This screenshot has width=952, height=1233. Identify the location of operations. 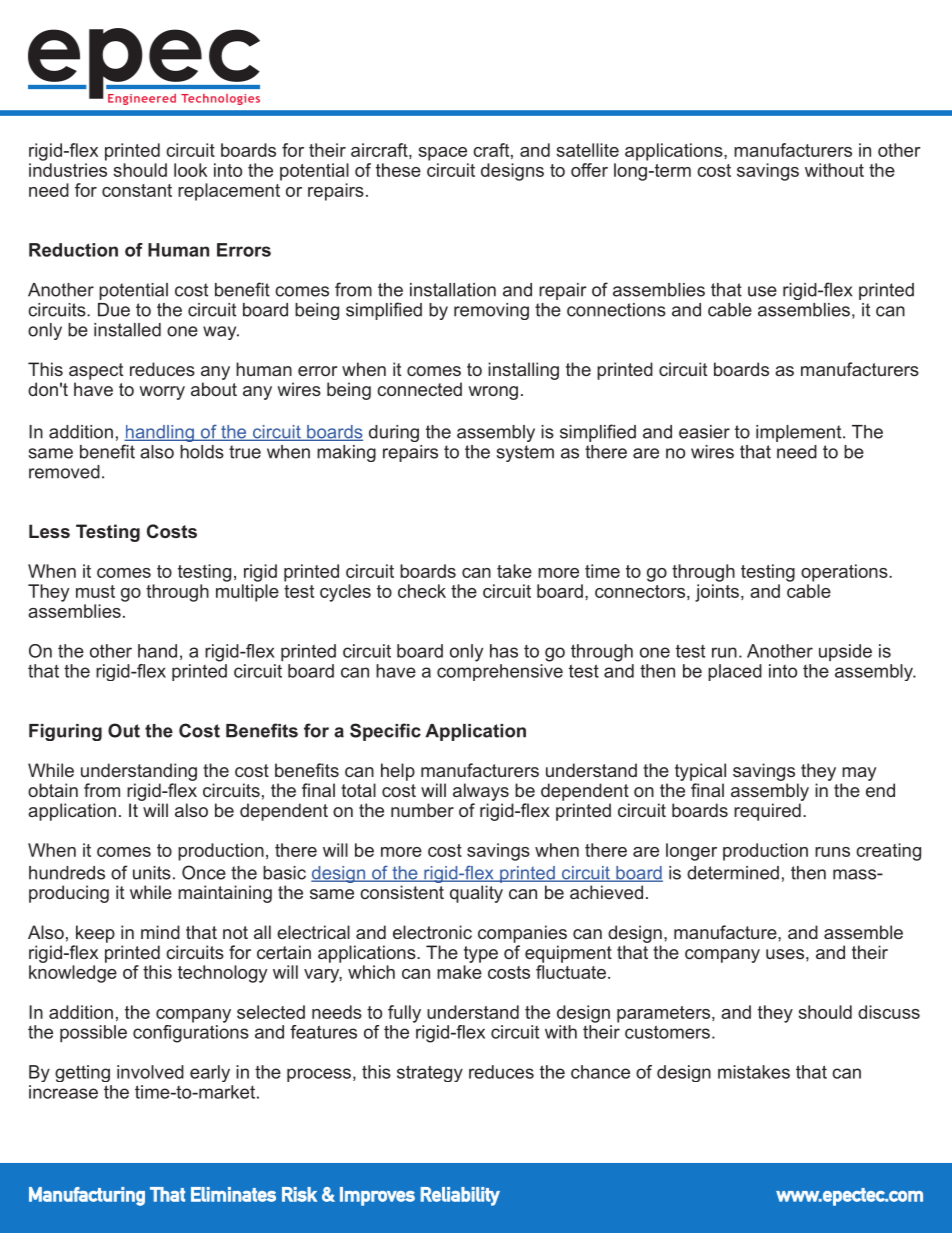
(845, 573).
